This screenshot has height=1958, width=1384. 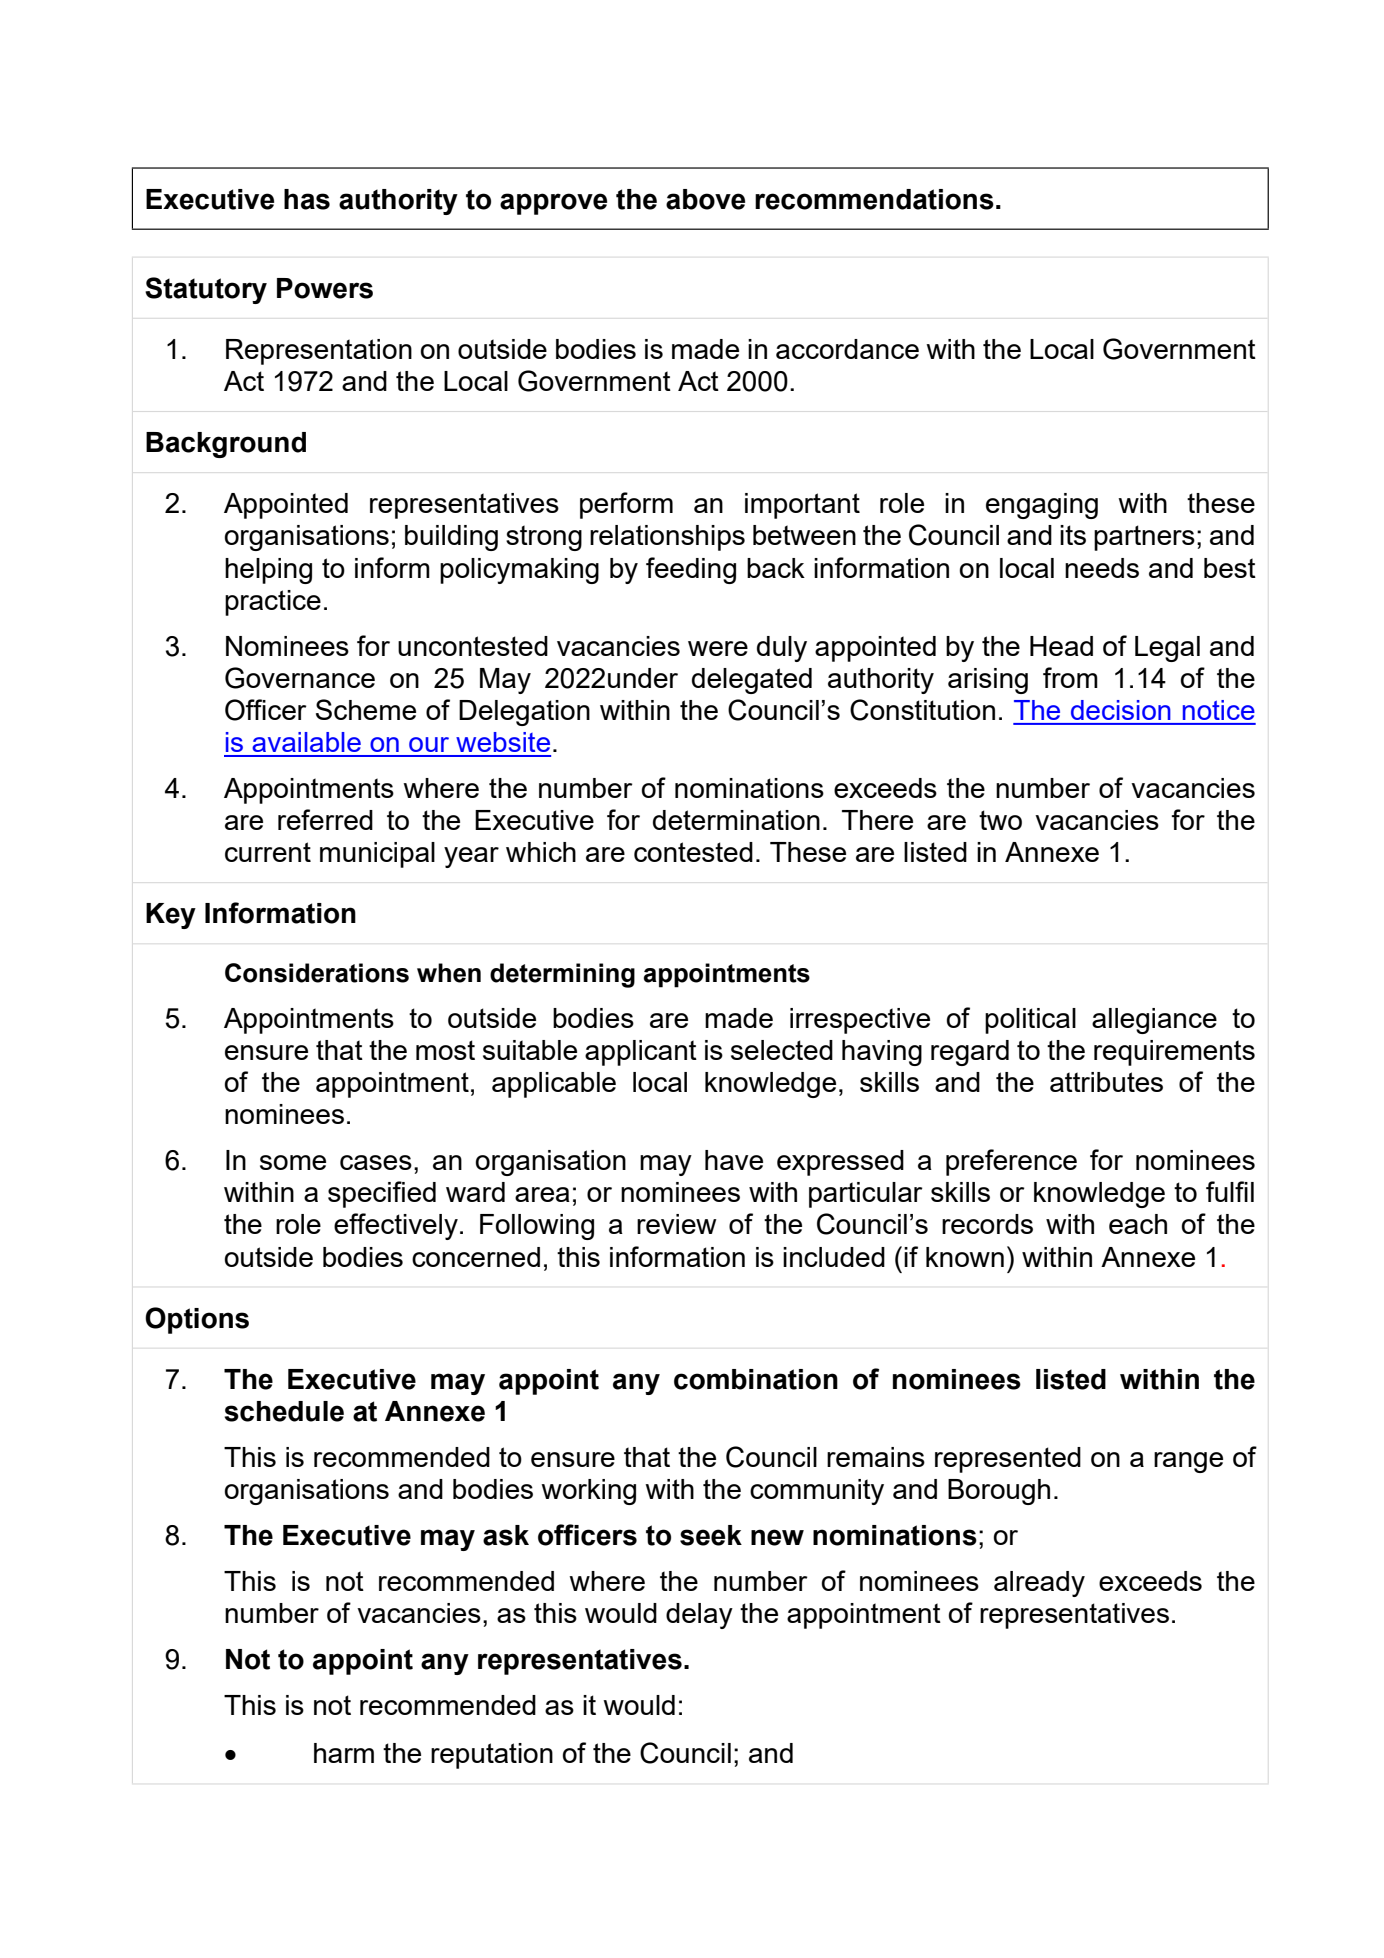 I want to click on each, so click(x=1138, y=1224).
